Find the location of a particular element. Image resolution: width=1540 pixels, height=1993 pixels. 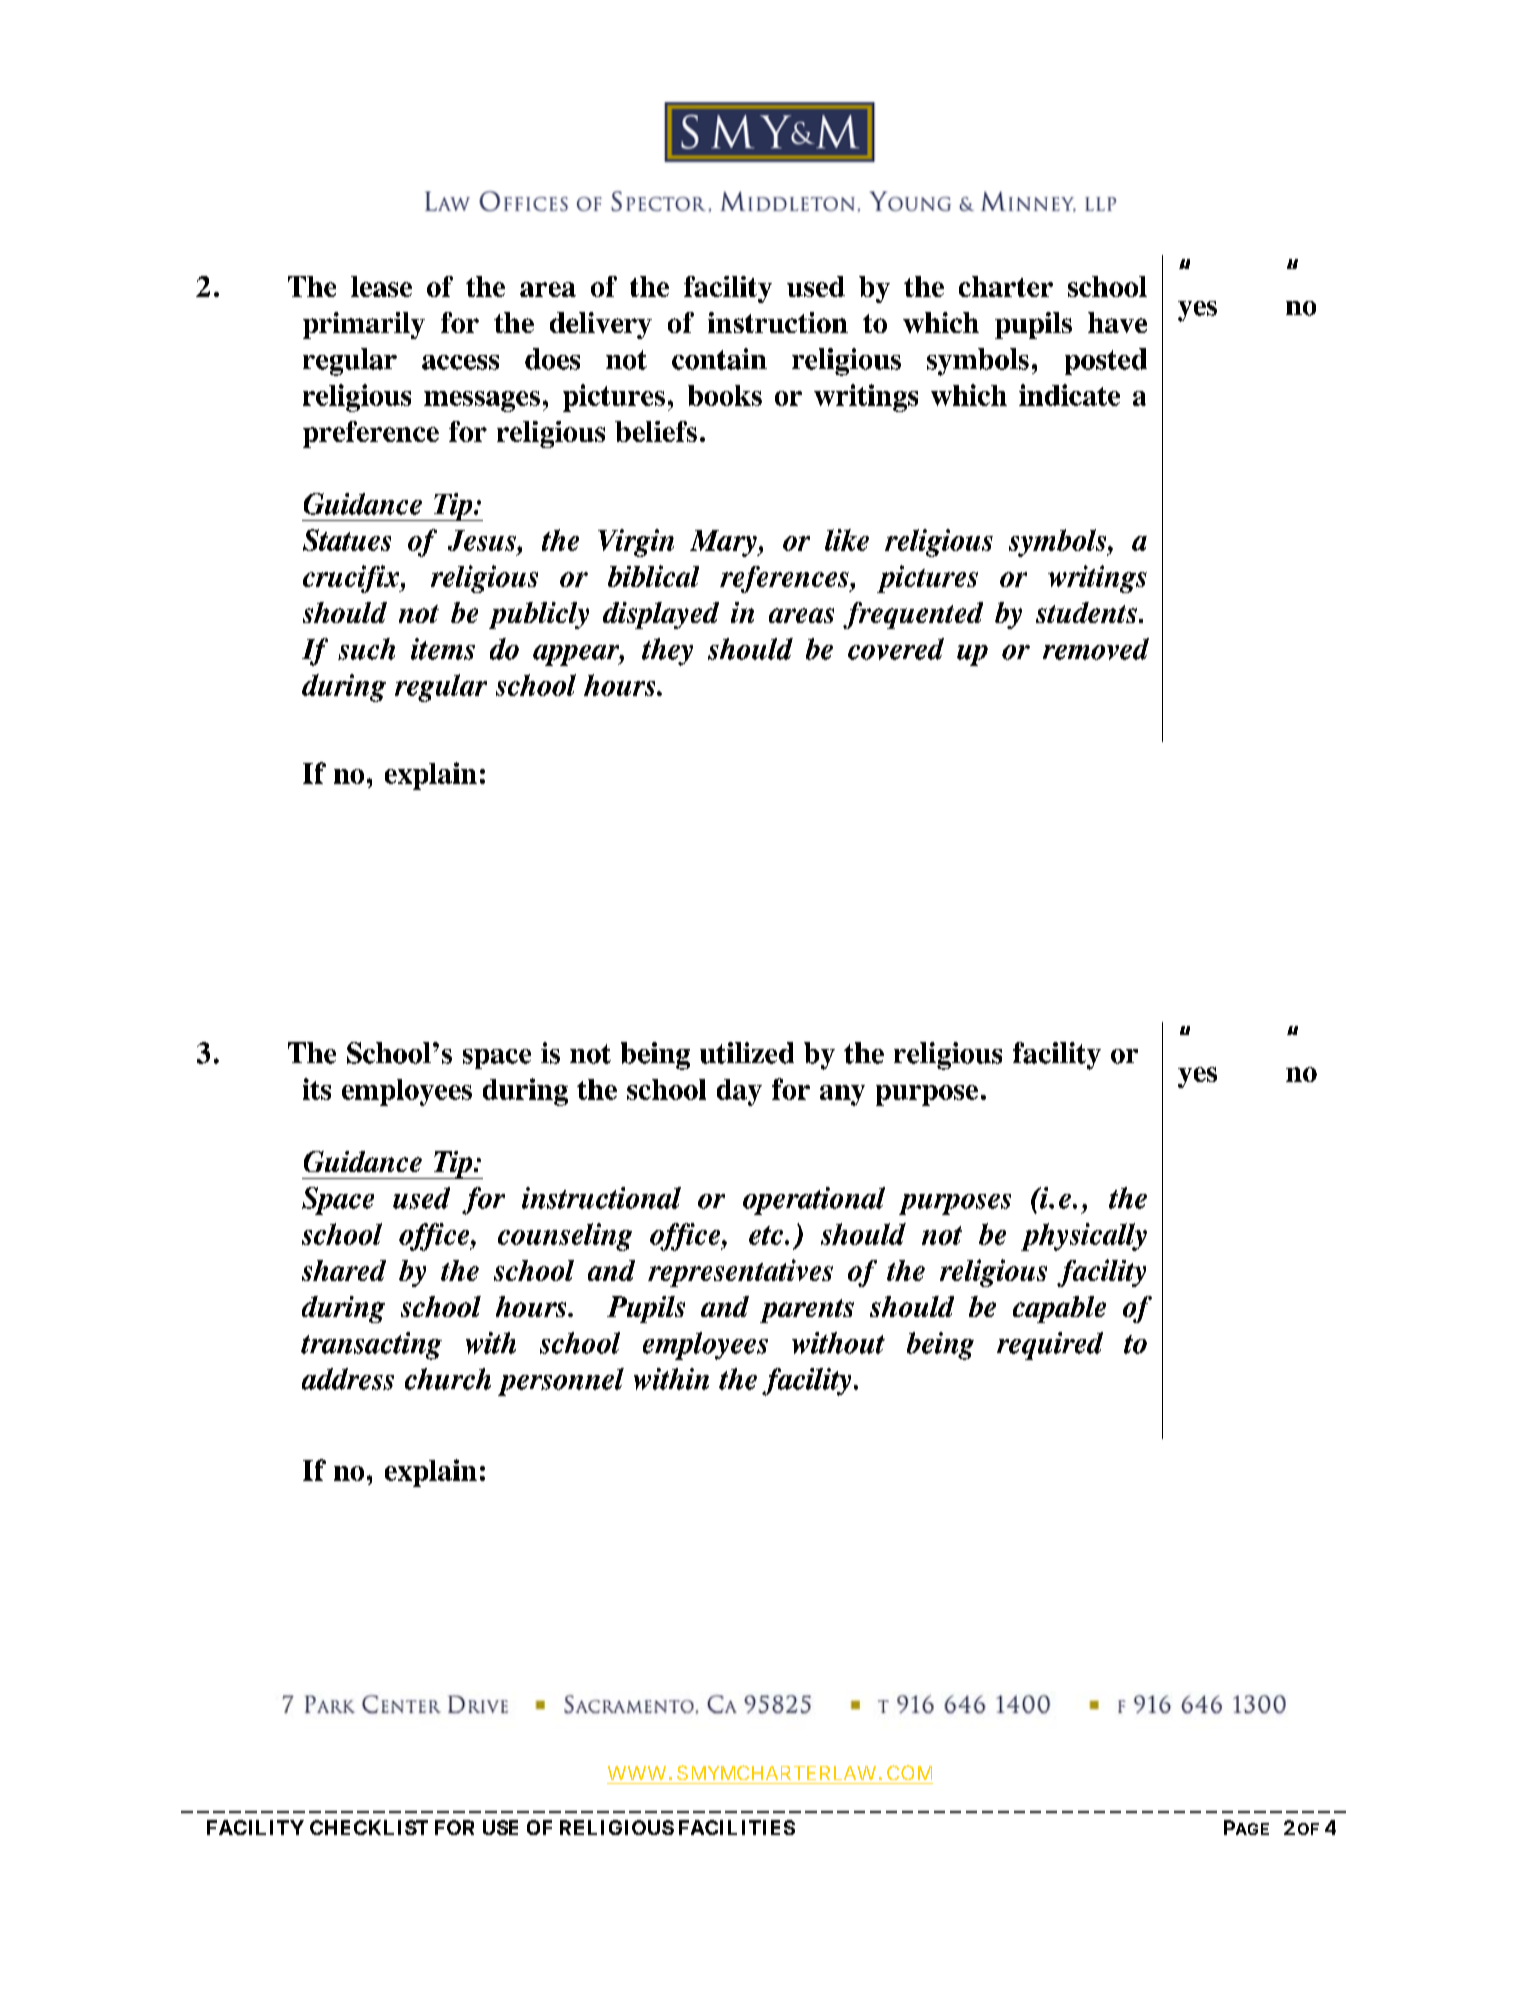

CHECKLIST is located at coordinates (369, 1827).
